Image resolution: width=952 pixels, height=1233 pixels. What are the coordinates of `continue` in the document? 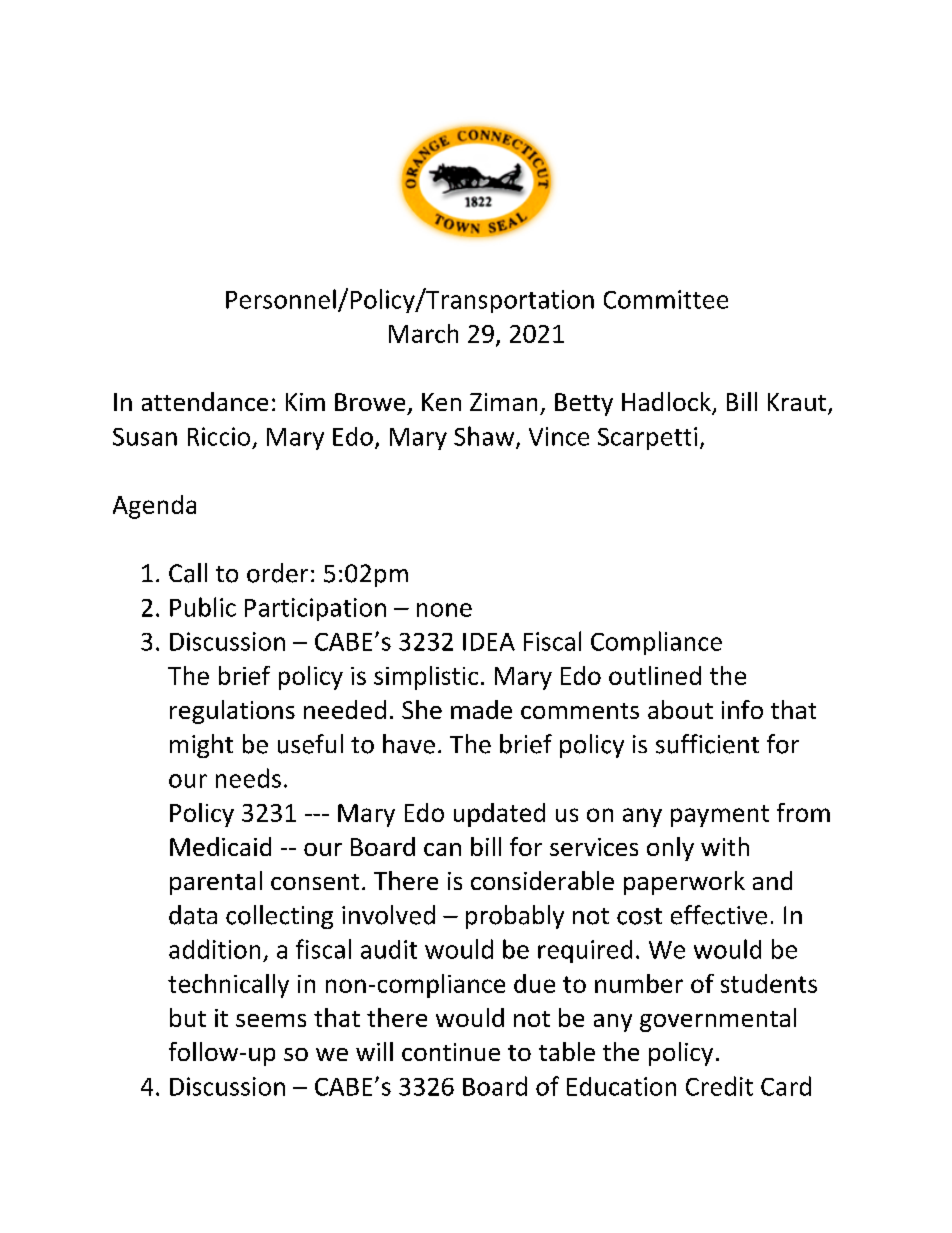 It's located at (451, 1052).
